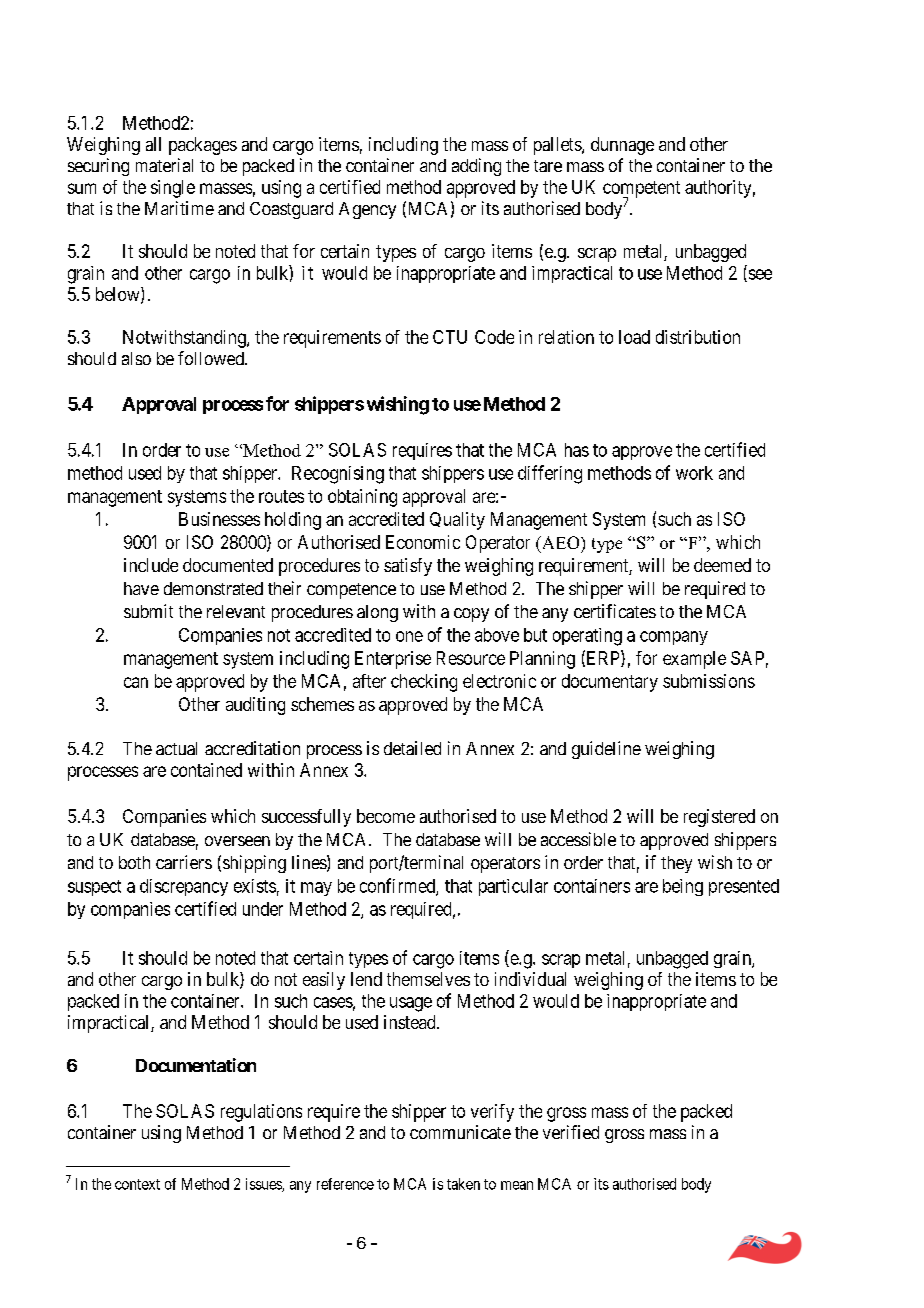  I want to click on context, so click(137, 1184).
